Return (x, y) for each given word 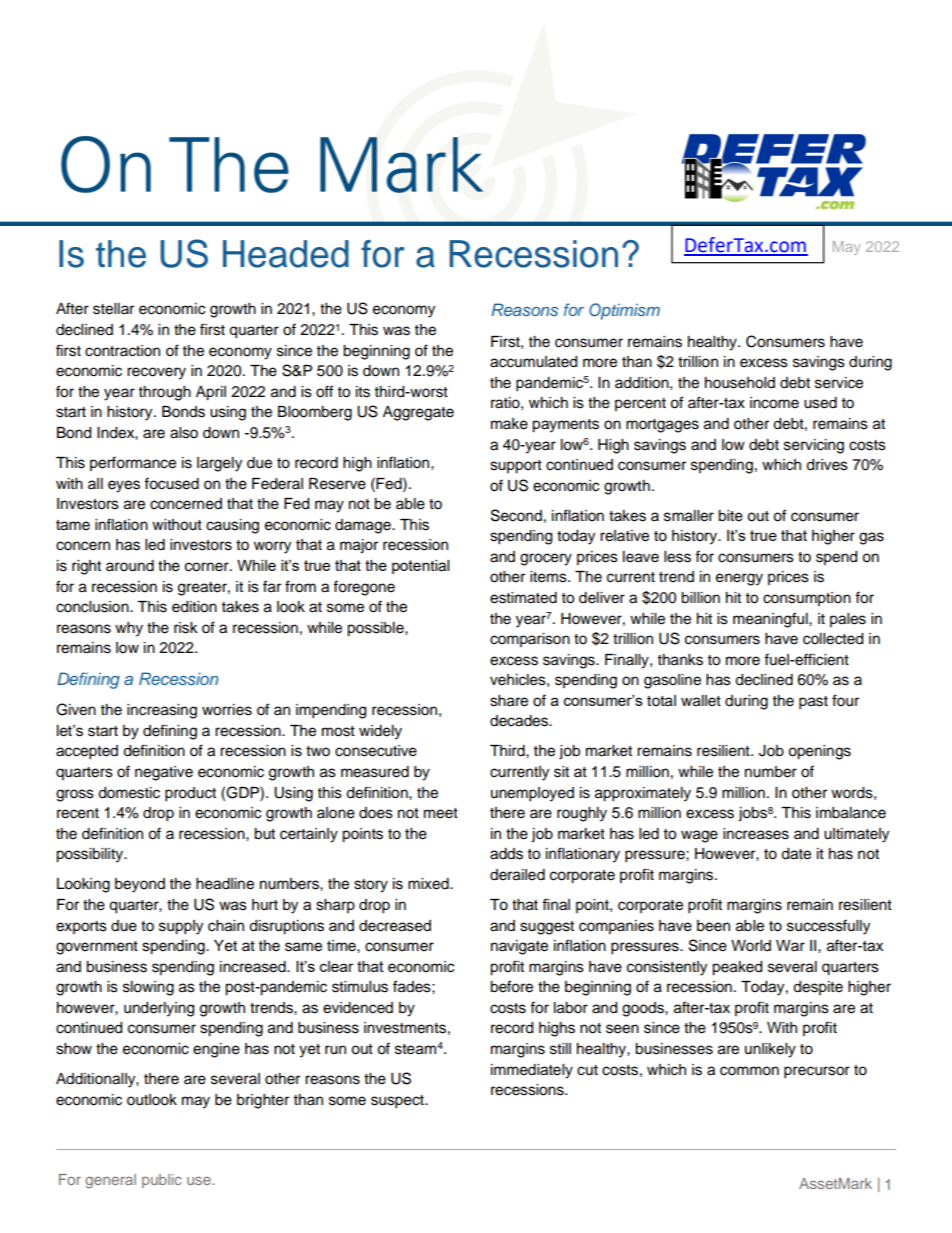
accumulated (533, 362)
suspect (398, 1102)
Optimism (624, 311)
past (813, 703)
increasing (162, 711)
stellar (113, 309)
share (509, 701)
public (162, 1181)
